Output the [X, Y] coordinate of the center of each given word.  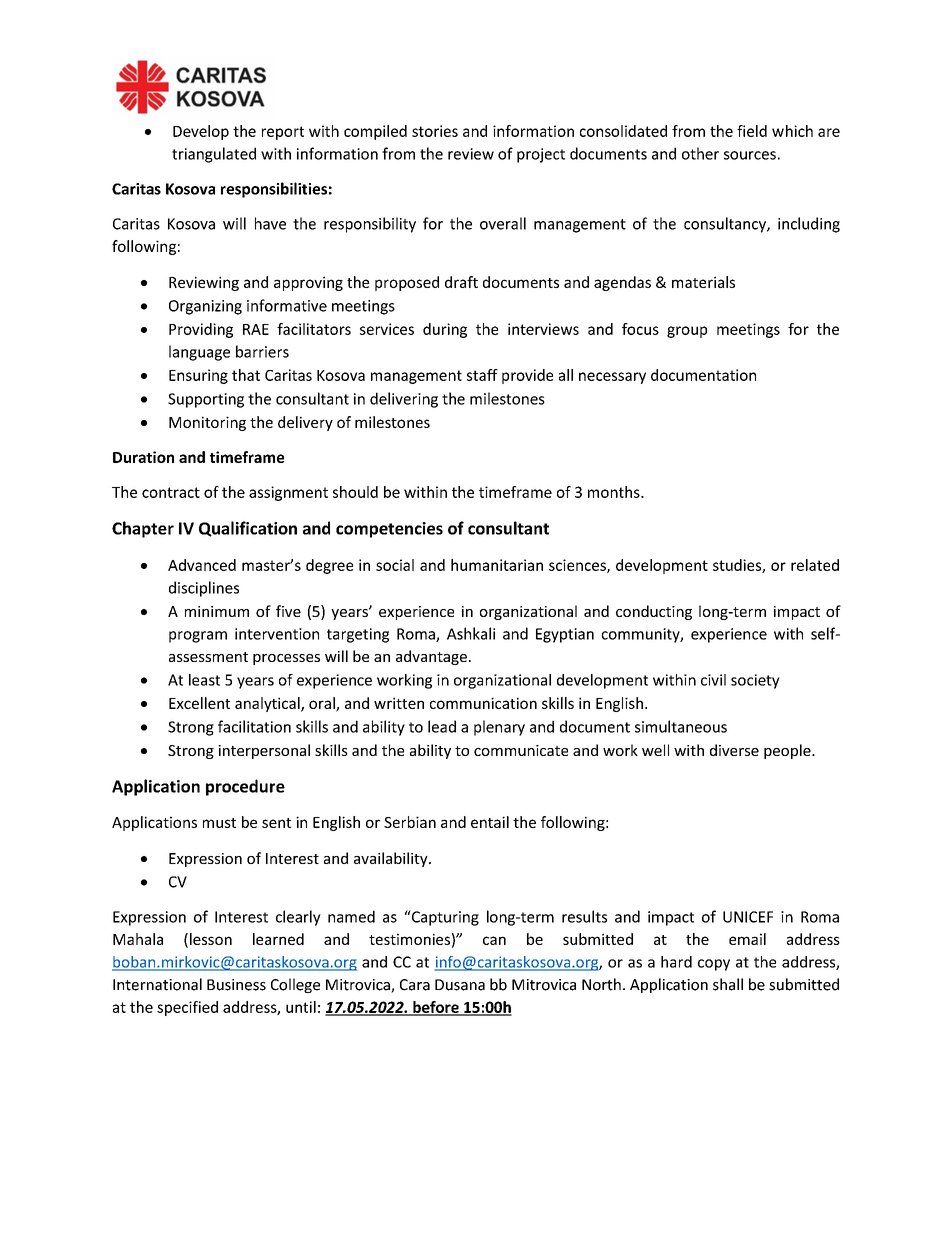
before [436, 1008]
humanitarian [497, 565]
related [815, 565]
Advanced [202, 565]
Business [236, 985]
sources [750, 155]
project [541, 155]
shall [728, 984]
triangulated [214, 155]
